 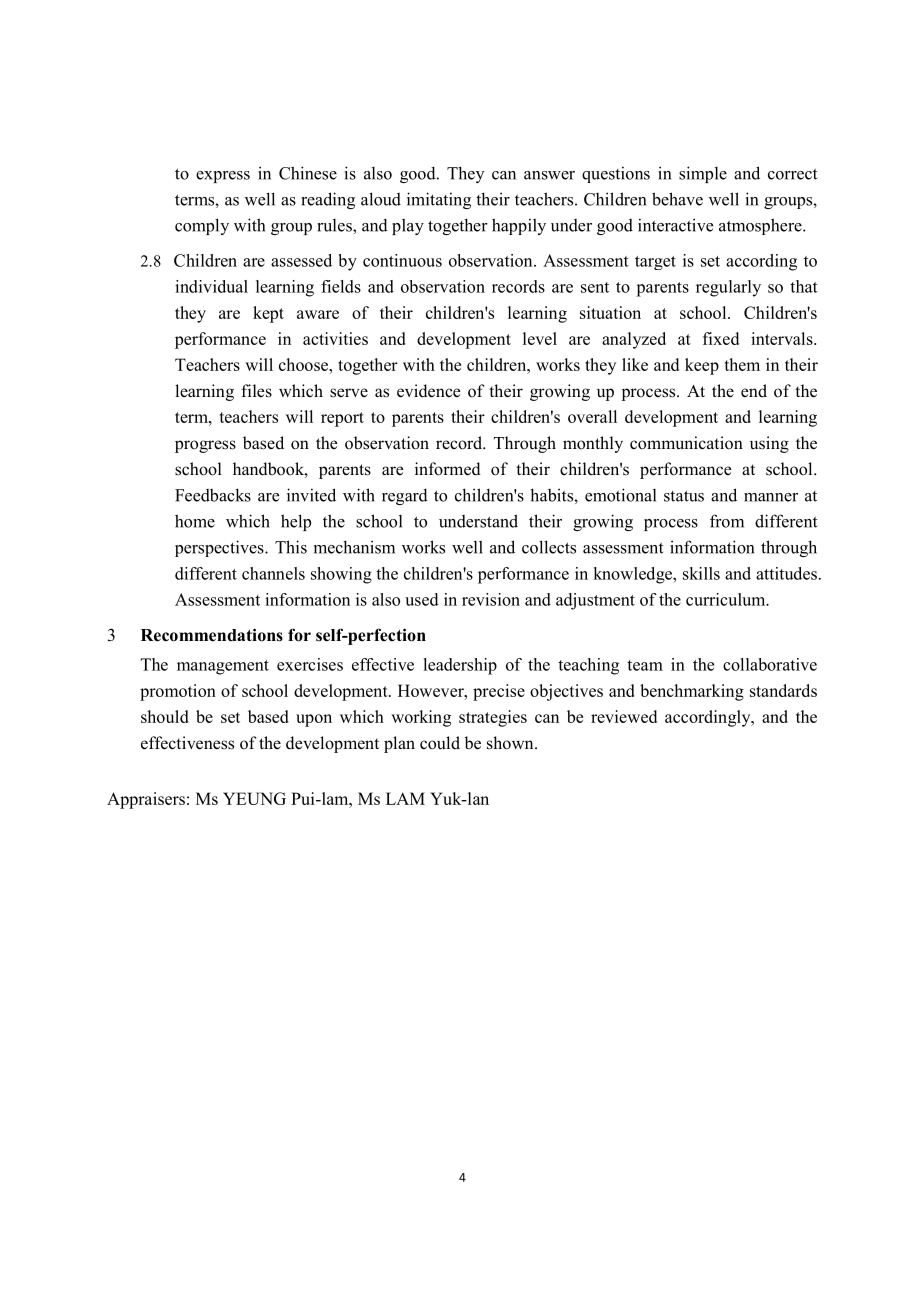 I want to click on informed, so click(x=448, y=469).
